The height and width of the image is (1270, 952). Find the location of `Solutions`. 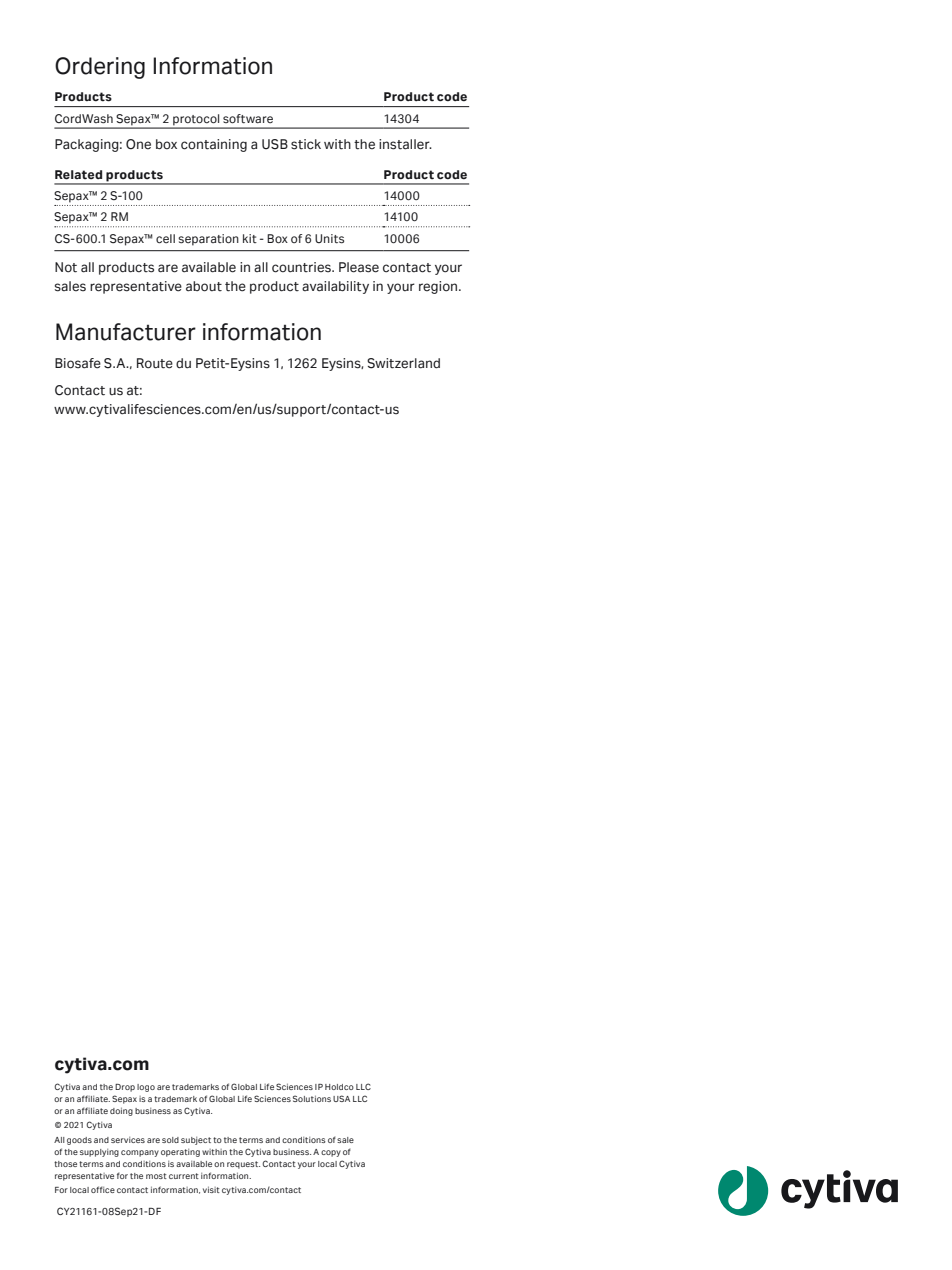

Solutions is located at coordinates (312, 1098).
